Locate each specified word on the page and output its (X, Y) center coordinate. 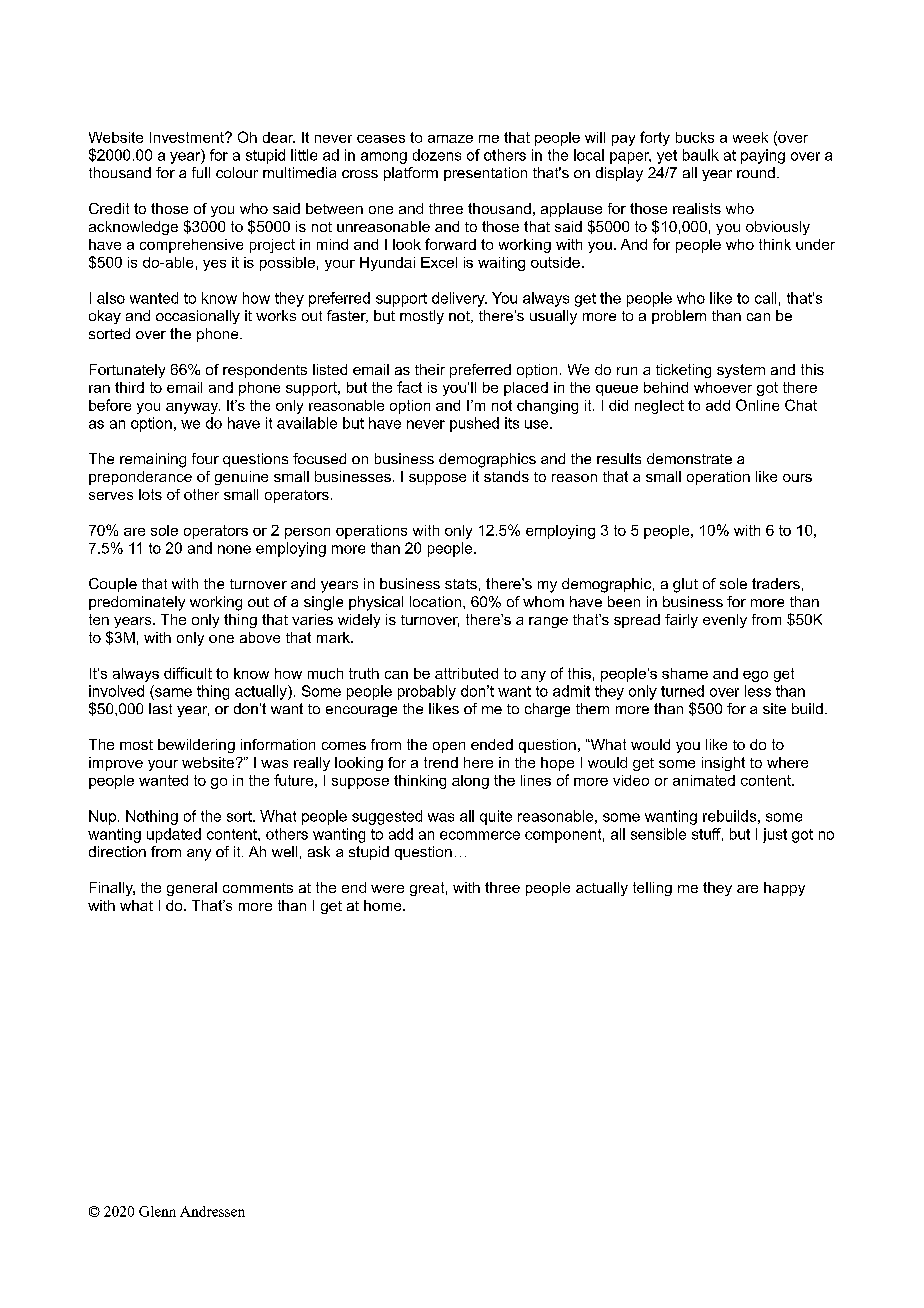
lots (150, 494)
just (775, 835)
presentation (485, 174)
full (201, 172)
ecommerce (480, 835)
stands (506, 476)
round (756, 172)
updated (174, 835)
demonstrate (689, 458)
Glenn (157, 1211)
